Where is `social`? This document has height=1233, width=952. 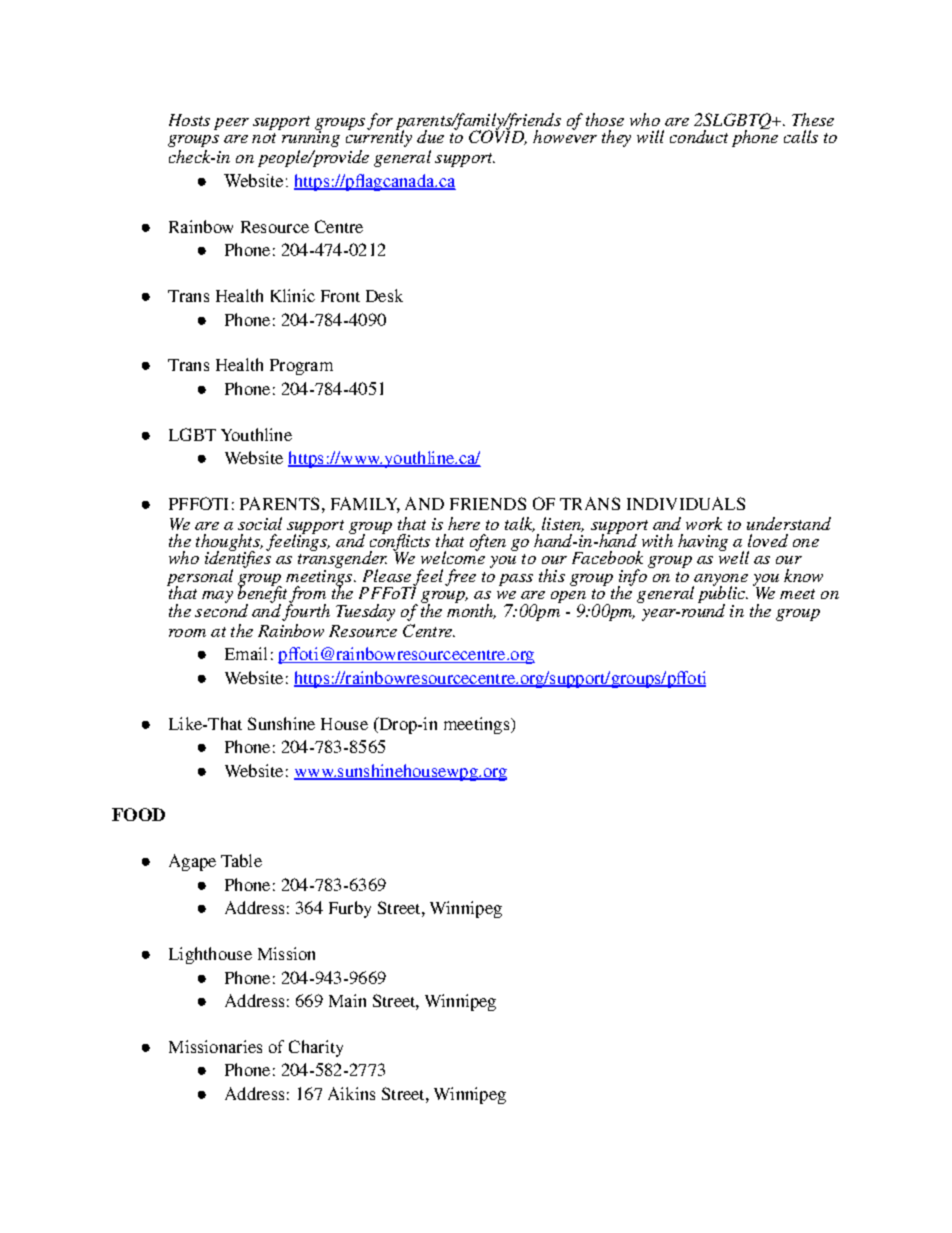
social is located at coordinates (260, 523).
